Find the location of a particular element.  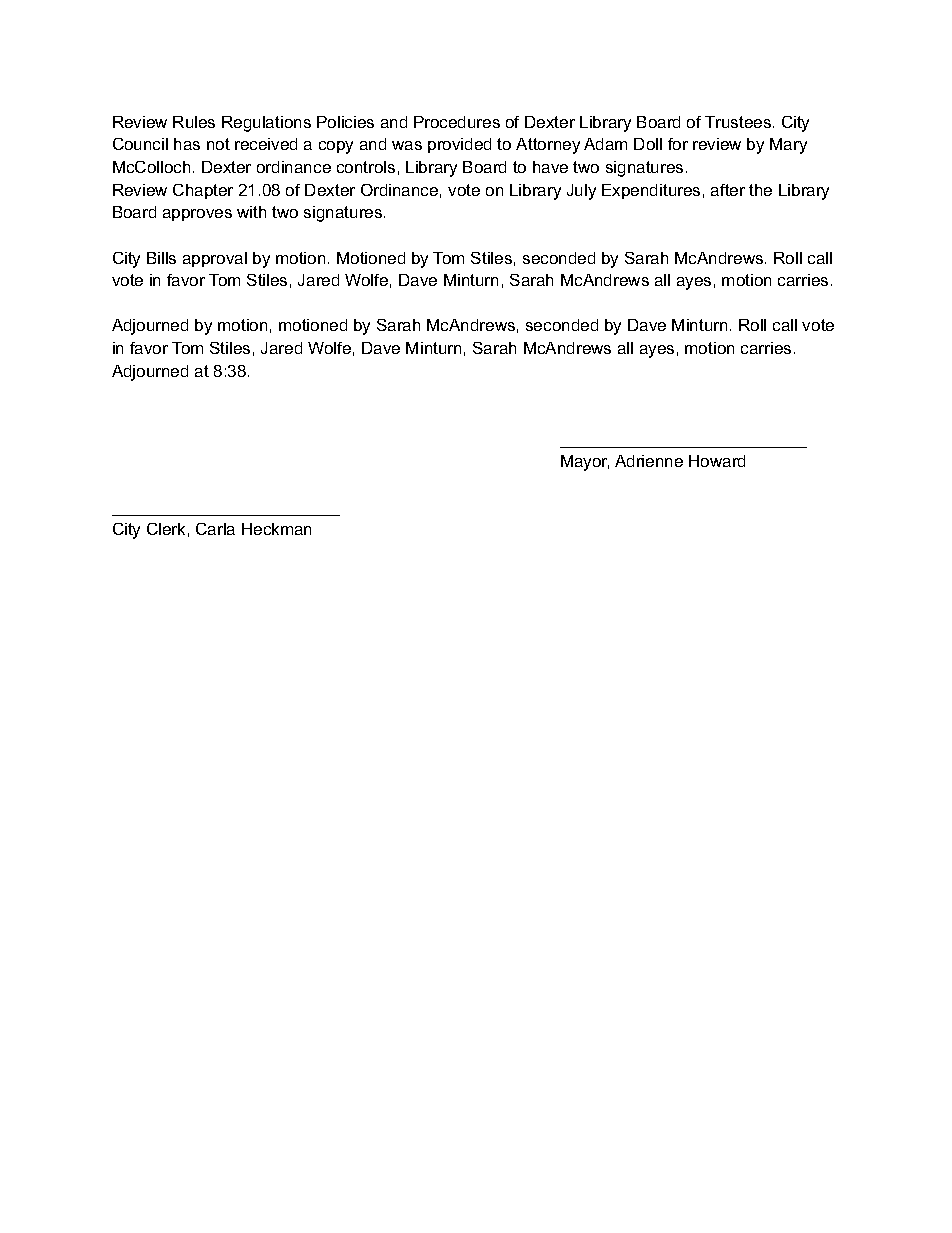

Howard is located at coordinates (717, 461).
